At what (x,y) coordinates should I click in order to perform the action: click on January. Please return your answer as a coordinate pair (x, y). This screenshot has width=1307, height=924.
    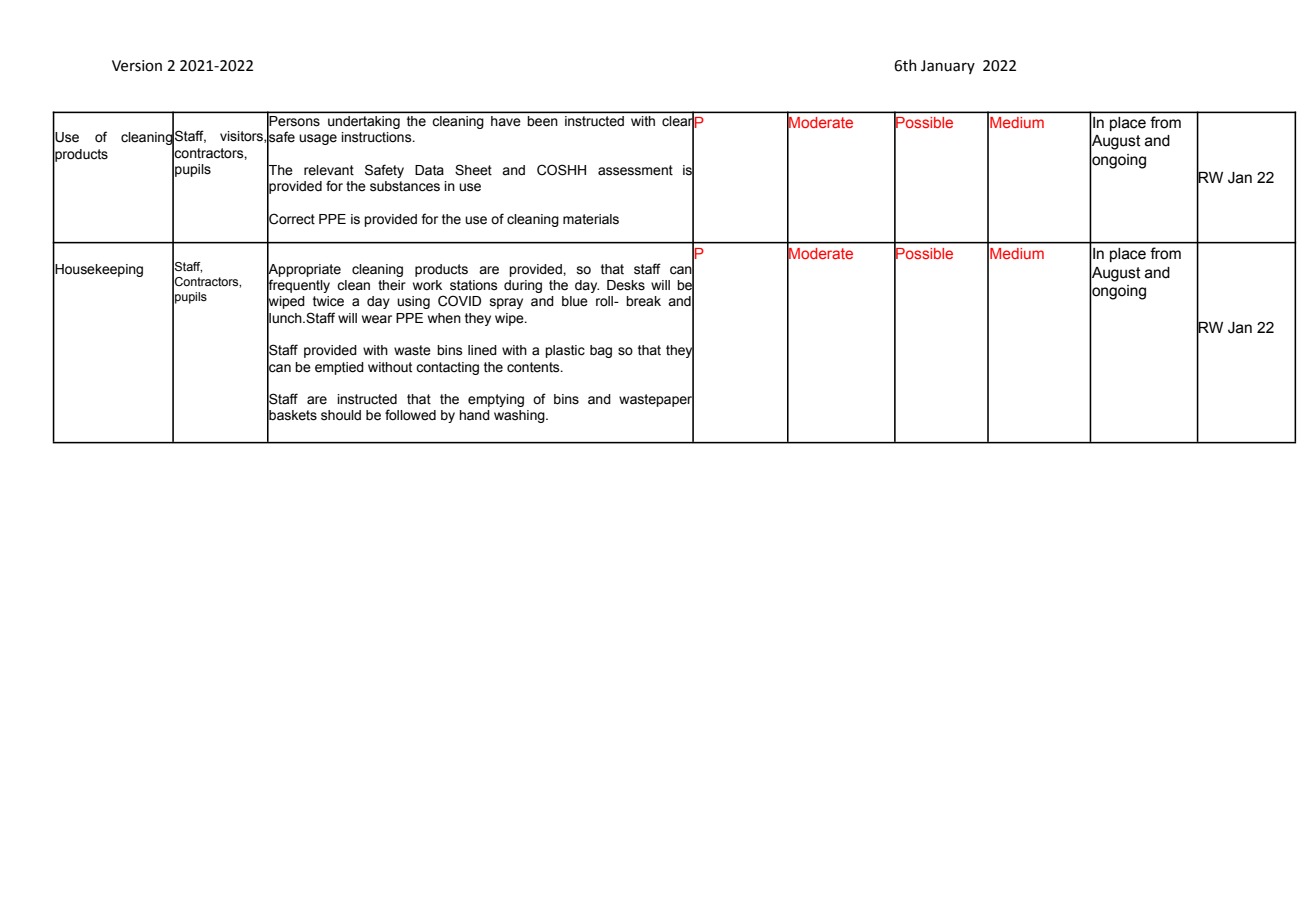
    Looking at the image, I should click on (948, 67).
